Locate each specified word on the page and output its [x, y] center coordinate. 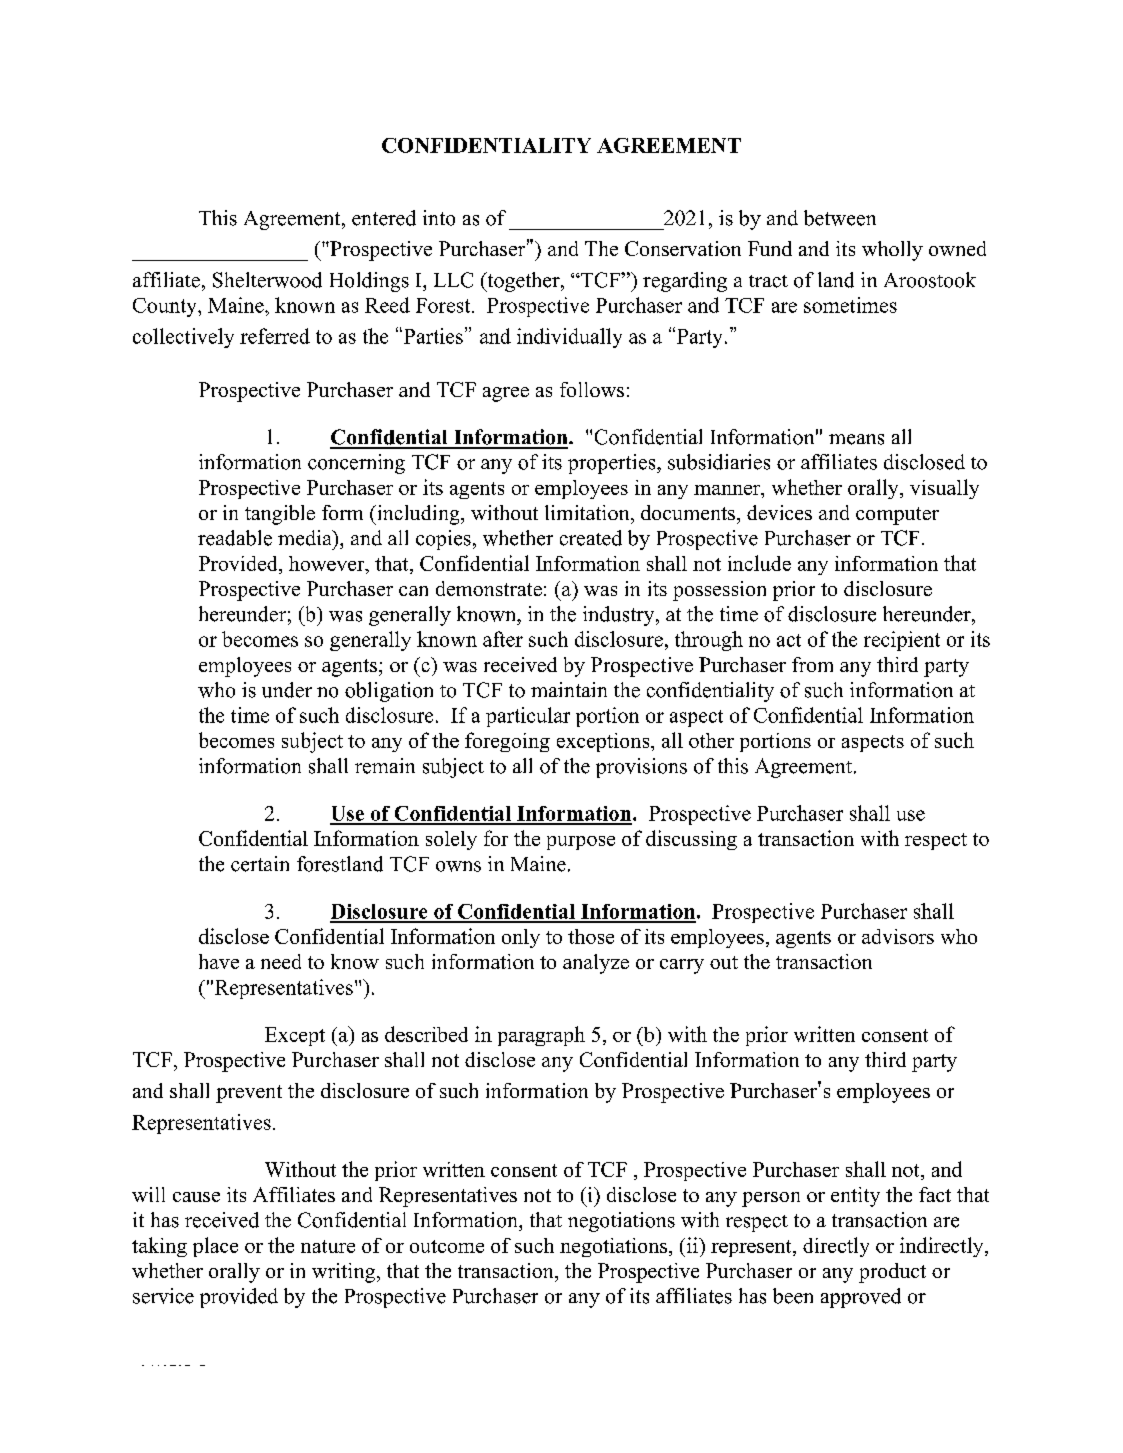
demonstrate [489, 588]
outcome [447, 1246]
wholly [892, 251]
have [219, 961]
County [166, 307]
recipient [902, 641]
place [215, 1247]
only [521, 938]
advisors [898, 936]
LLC [453, 280]
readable [235, 538]
